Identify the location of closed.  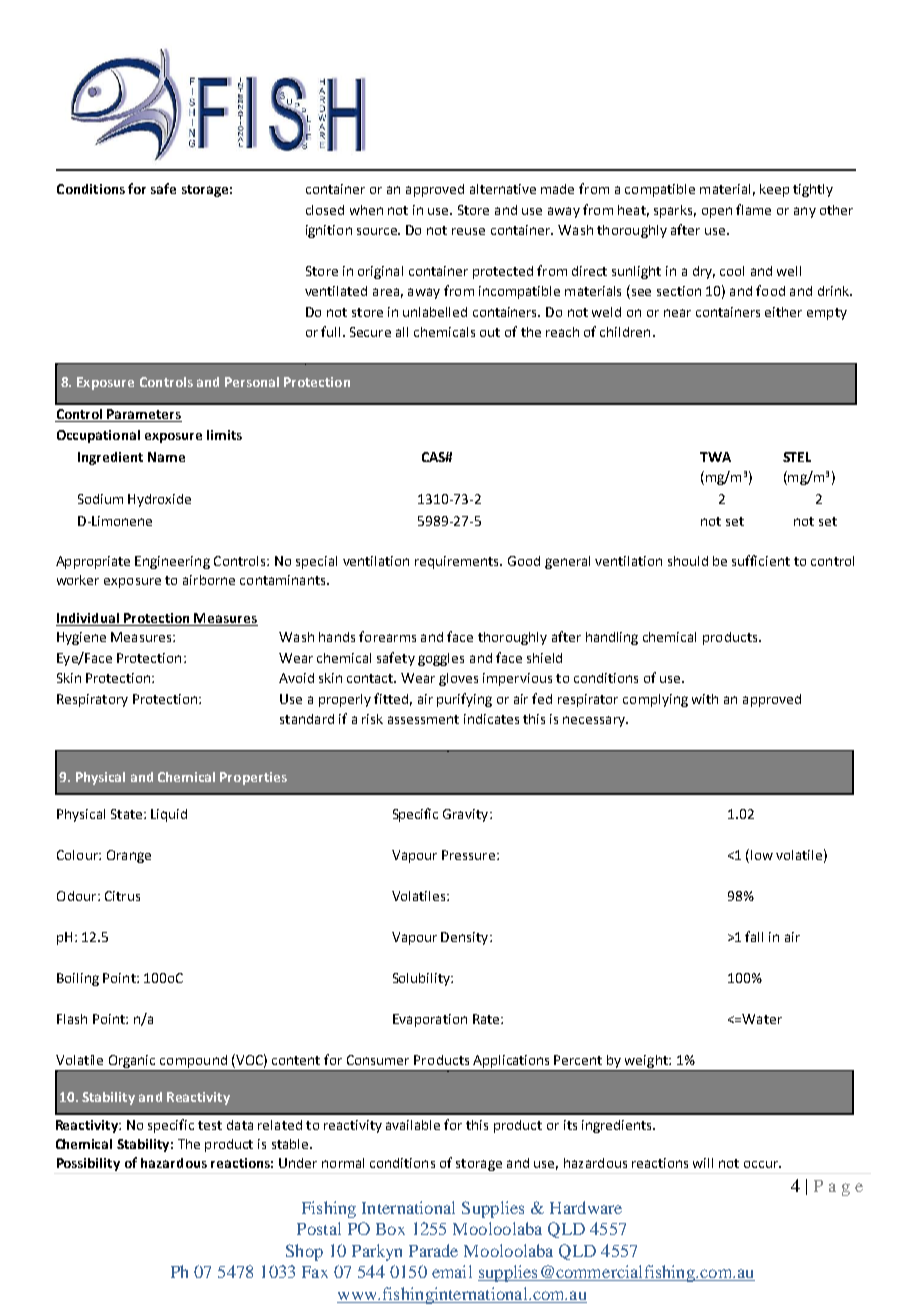
(325, 210).
